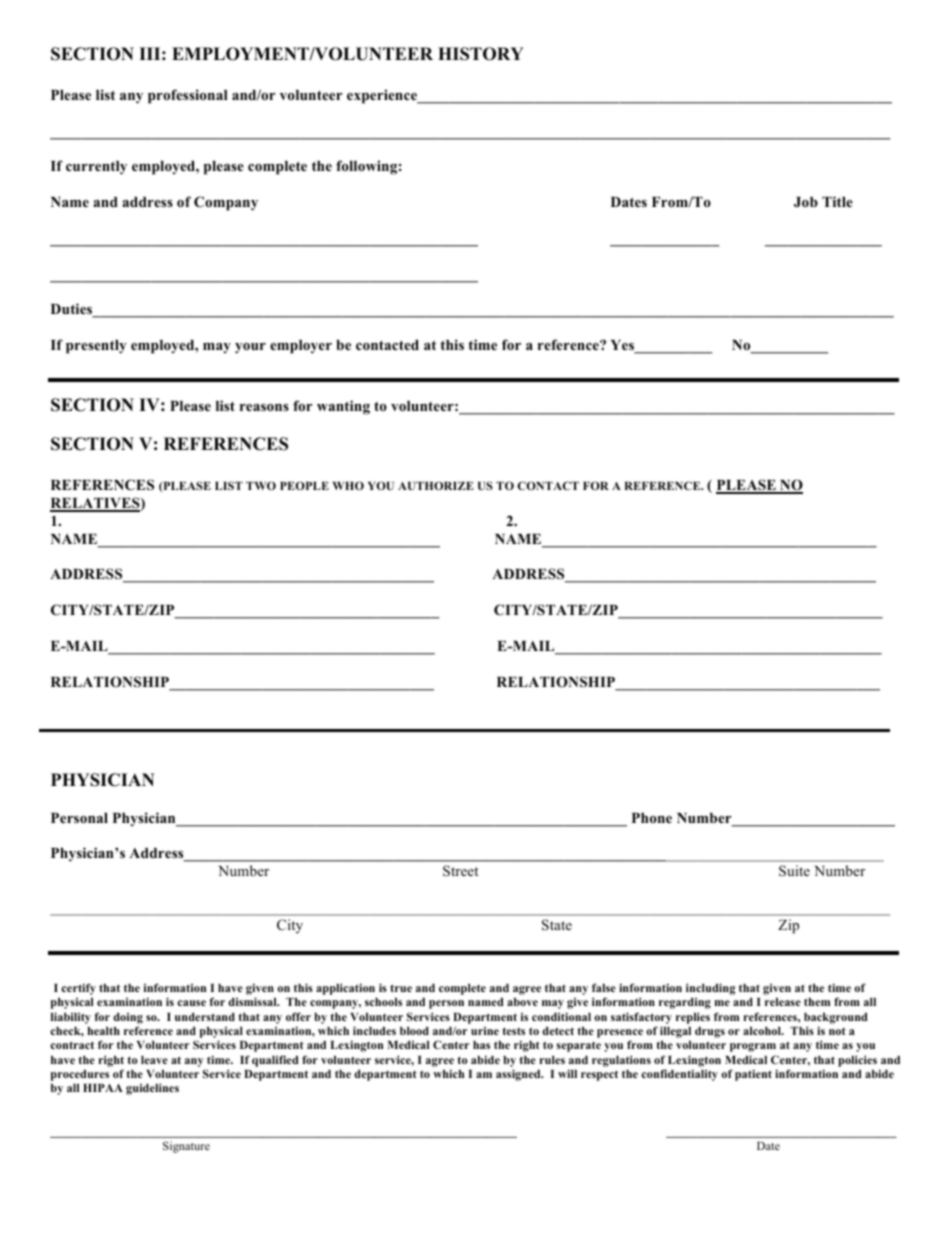  Describe the element at coordinates (436, 485) in the image. I see `AUTHORIZE` at that location.
